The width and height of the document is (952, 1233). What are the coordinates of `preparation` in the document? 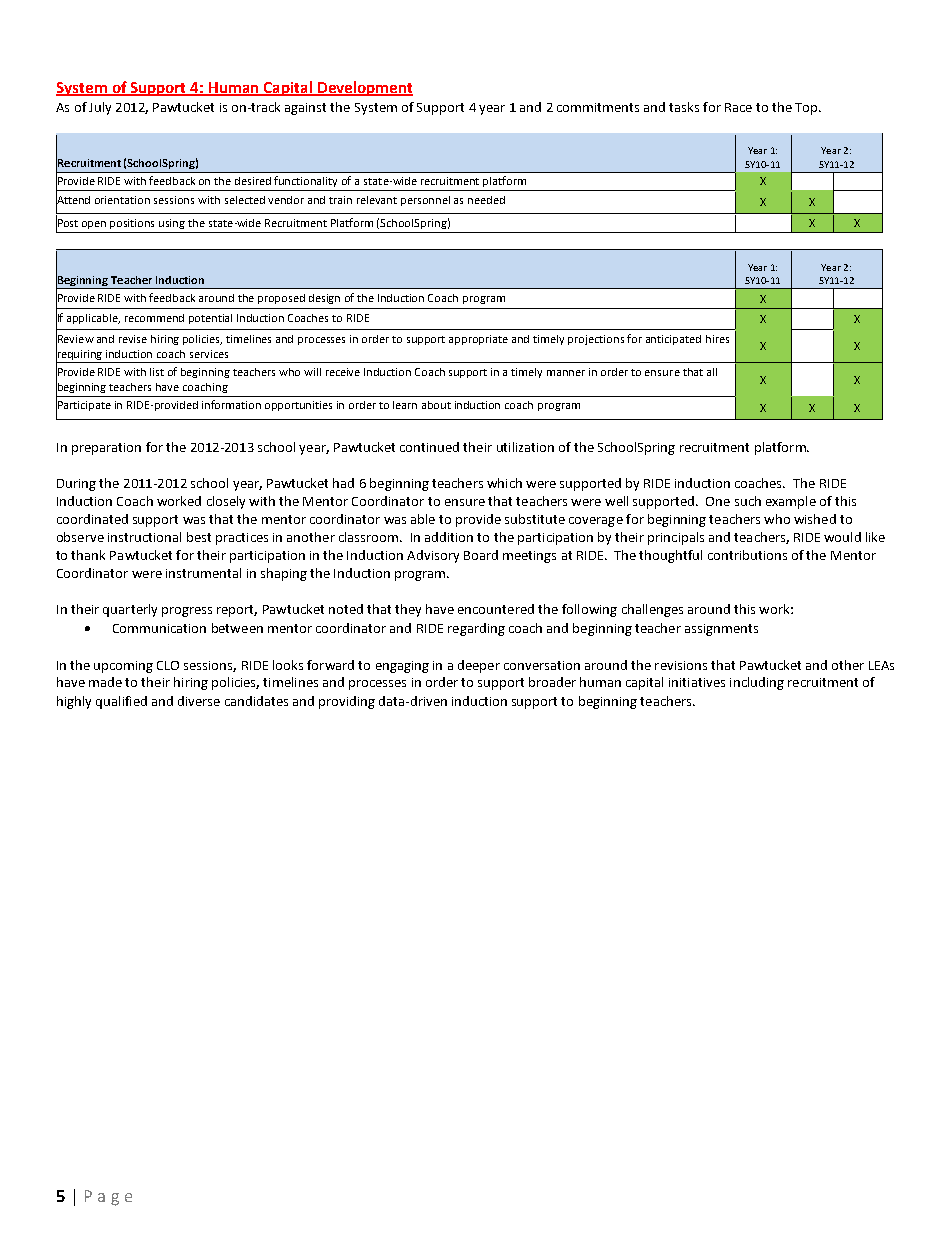 It's located at (106, 449).
